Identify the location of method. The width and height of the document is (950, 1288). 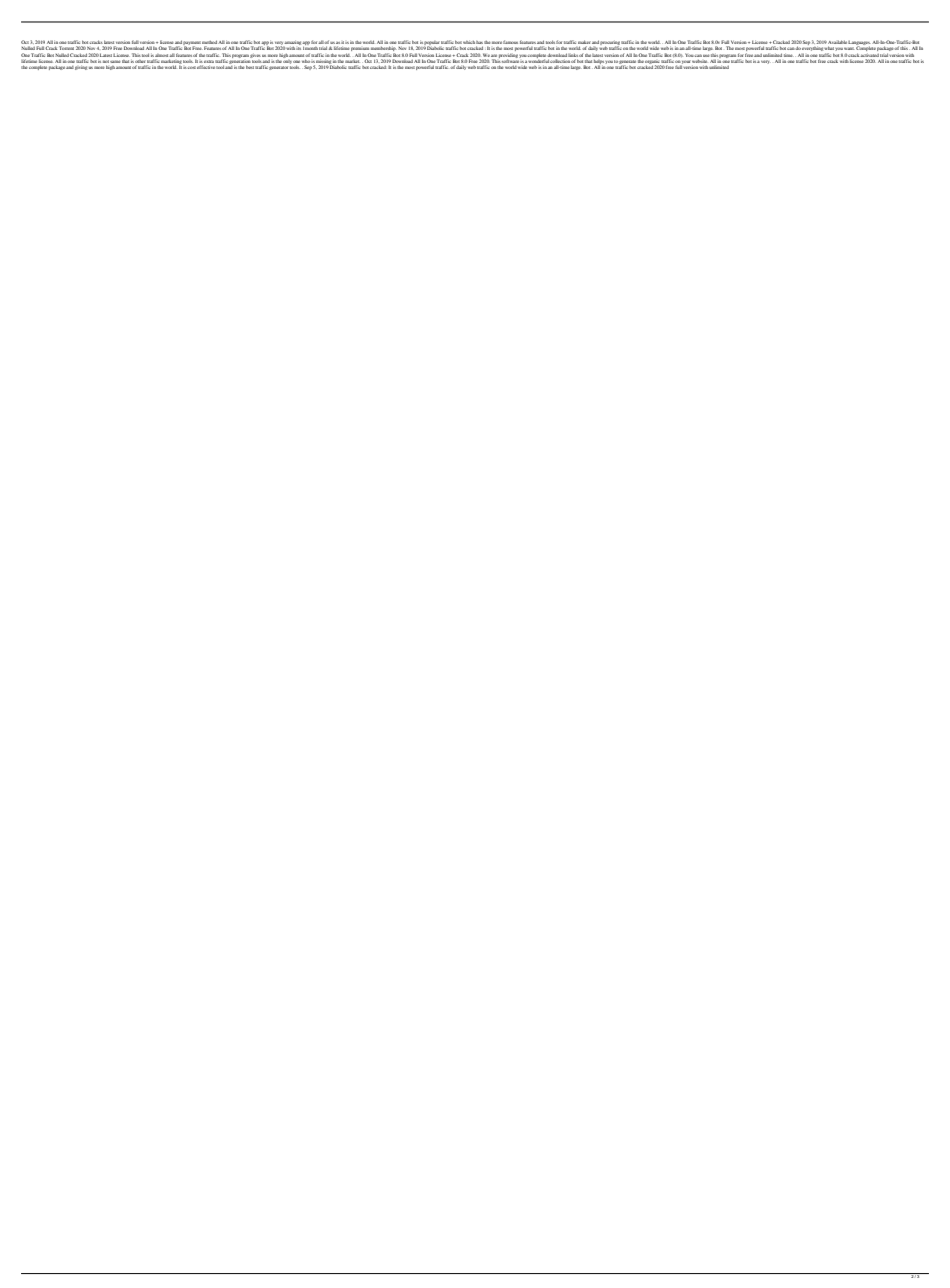
(209, 42).
